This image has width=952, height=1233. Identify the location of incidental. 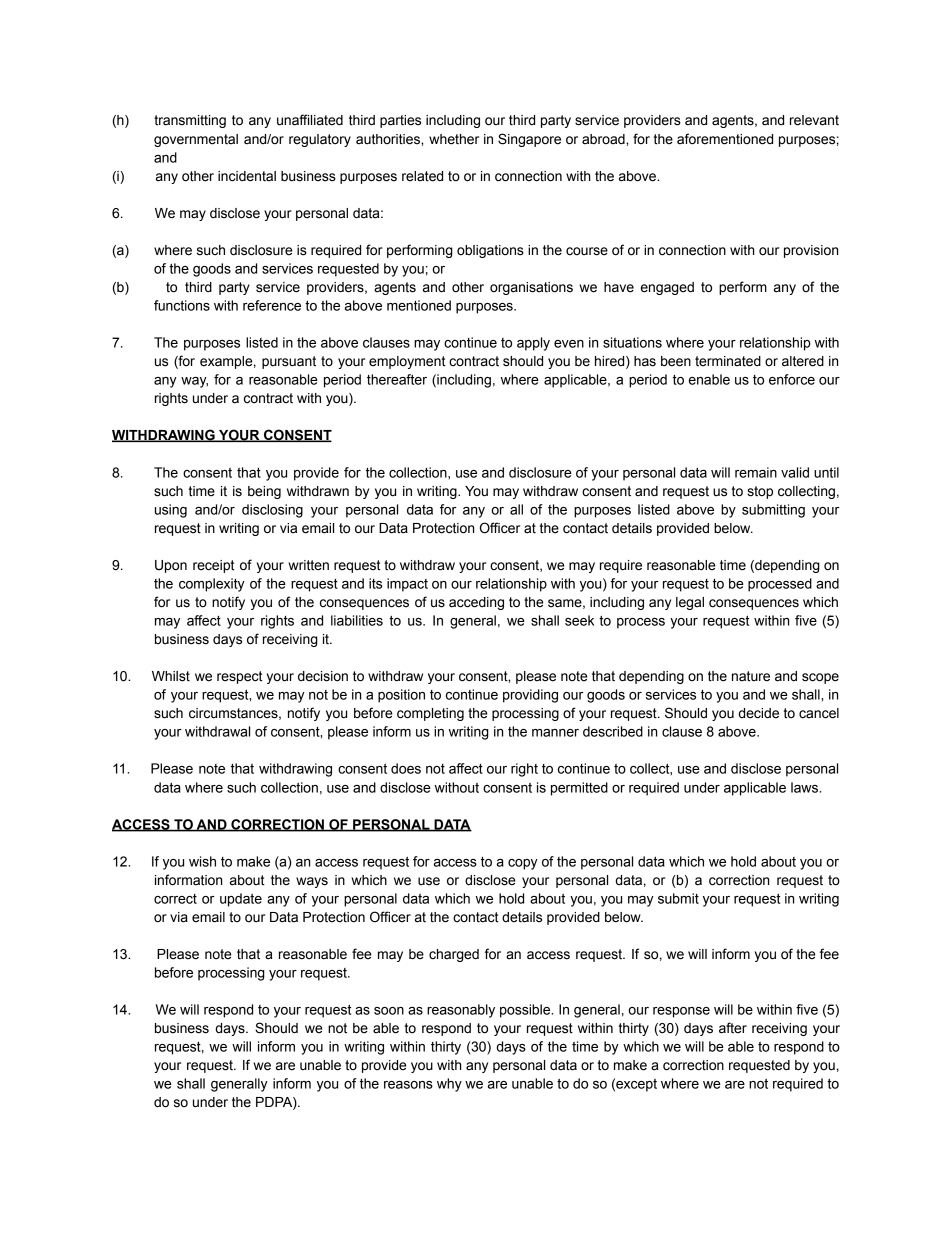
(247, 176).
